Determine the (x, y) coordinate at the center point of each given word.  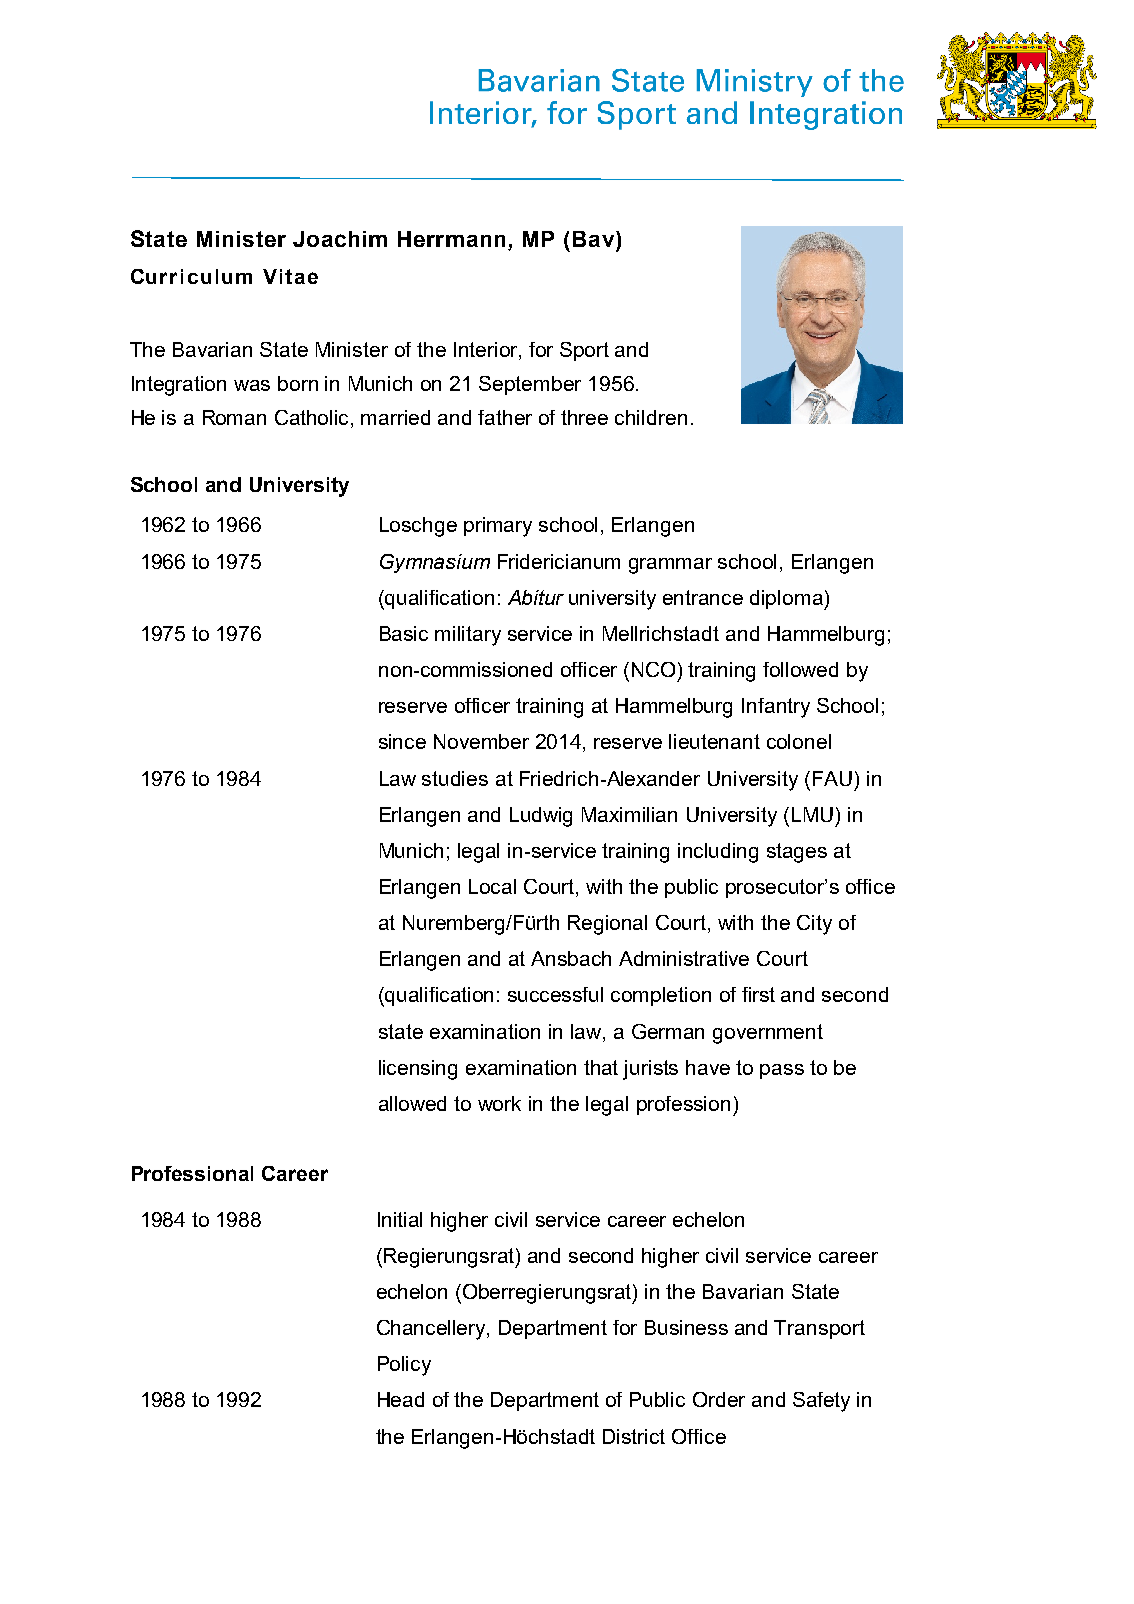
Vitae (290, 276)
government (768, 1034)
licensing (418, 1070)
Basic (404, 633)
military (468, 636)
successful (555, 994)
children (651, 417)
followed (800, 669)
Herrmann (451, 239)
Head (401, 1399)
